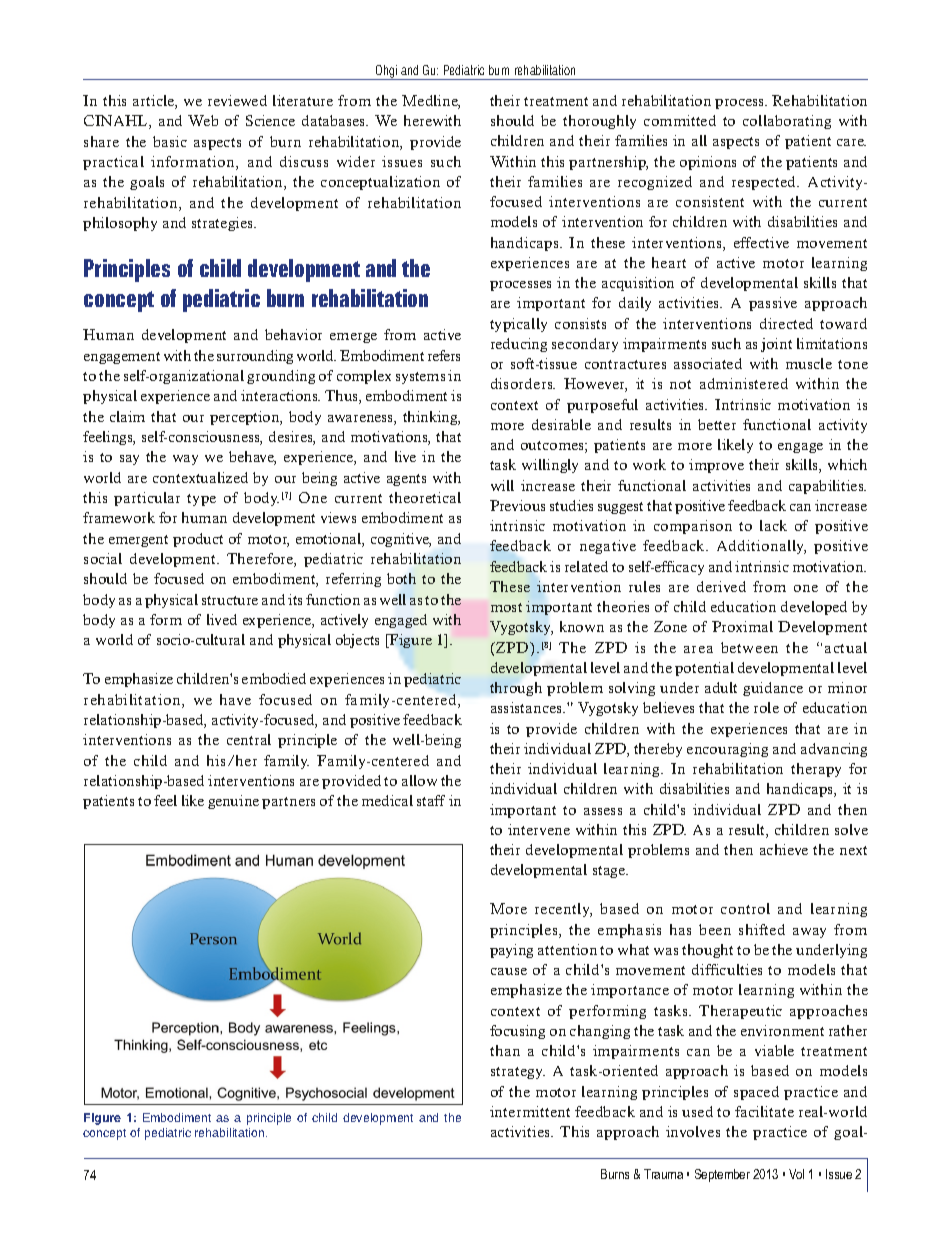 The image size is (952, 1233). What do you see at coordinates (745, 908) in the page?
I see `control` at bounding box center [745, 908].
